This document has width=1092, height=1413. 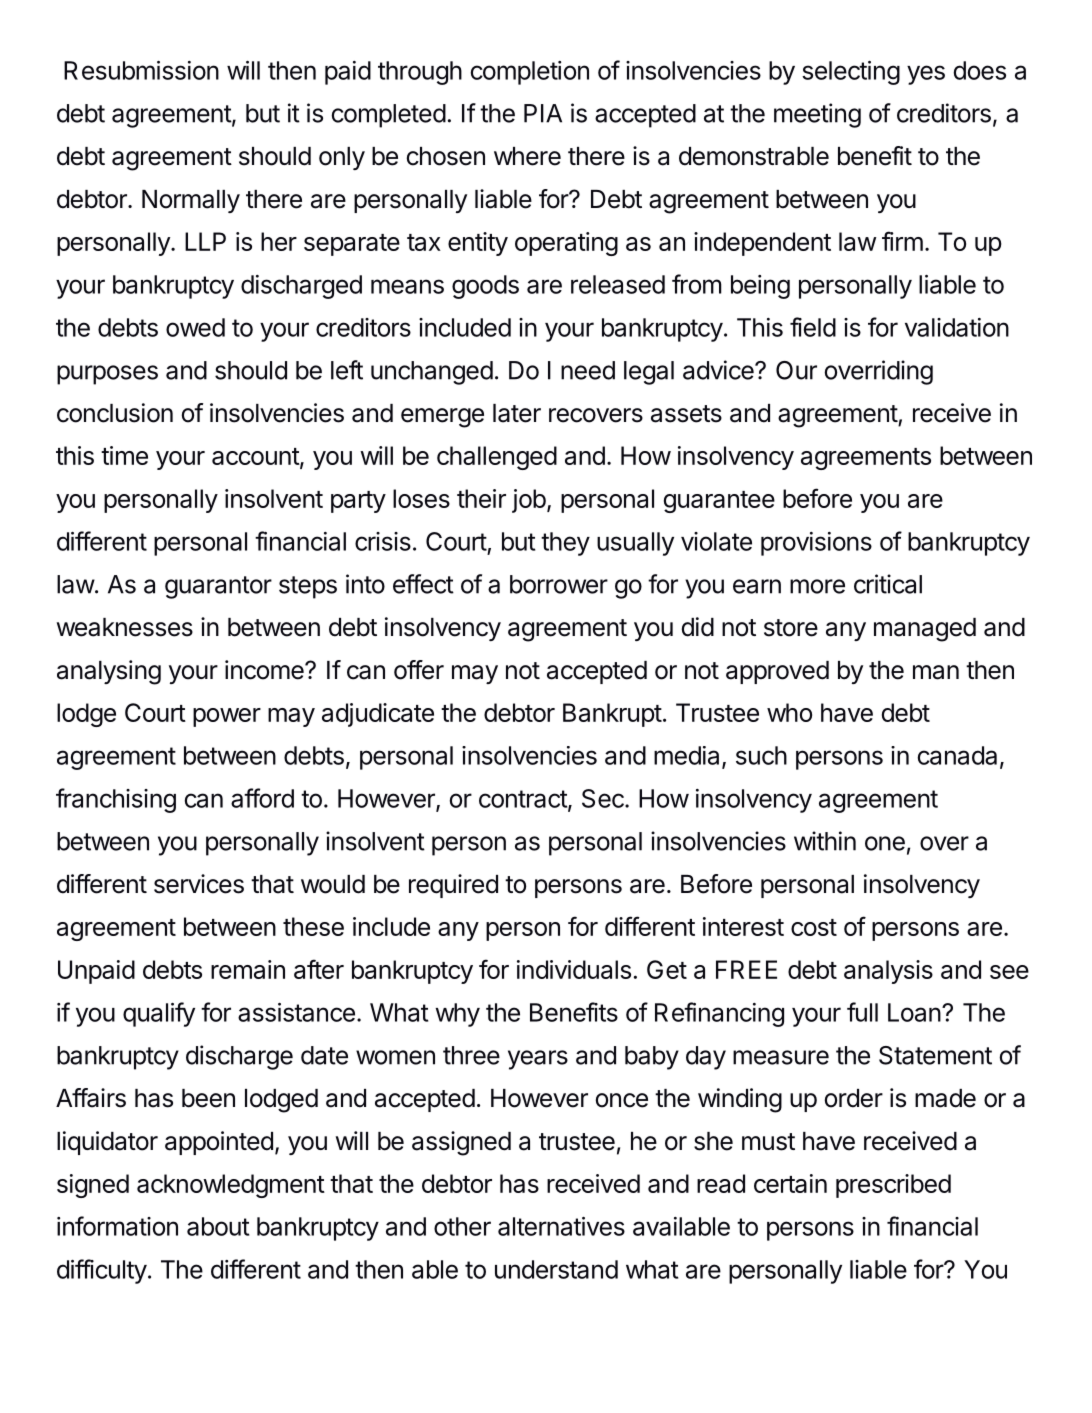 What do you see at coordinates (543, 113) in the document?
I see `PIA` at bounding box center [543, 113].
